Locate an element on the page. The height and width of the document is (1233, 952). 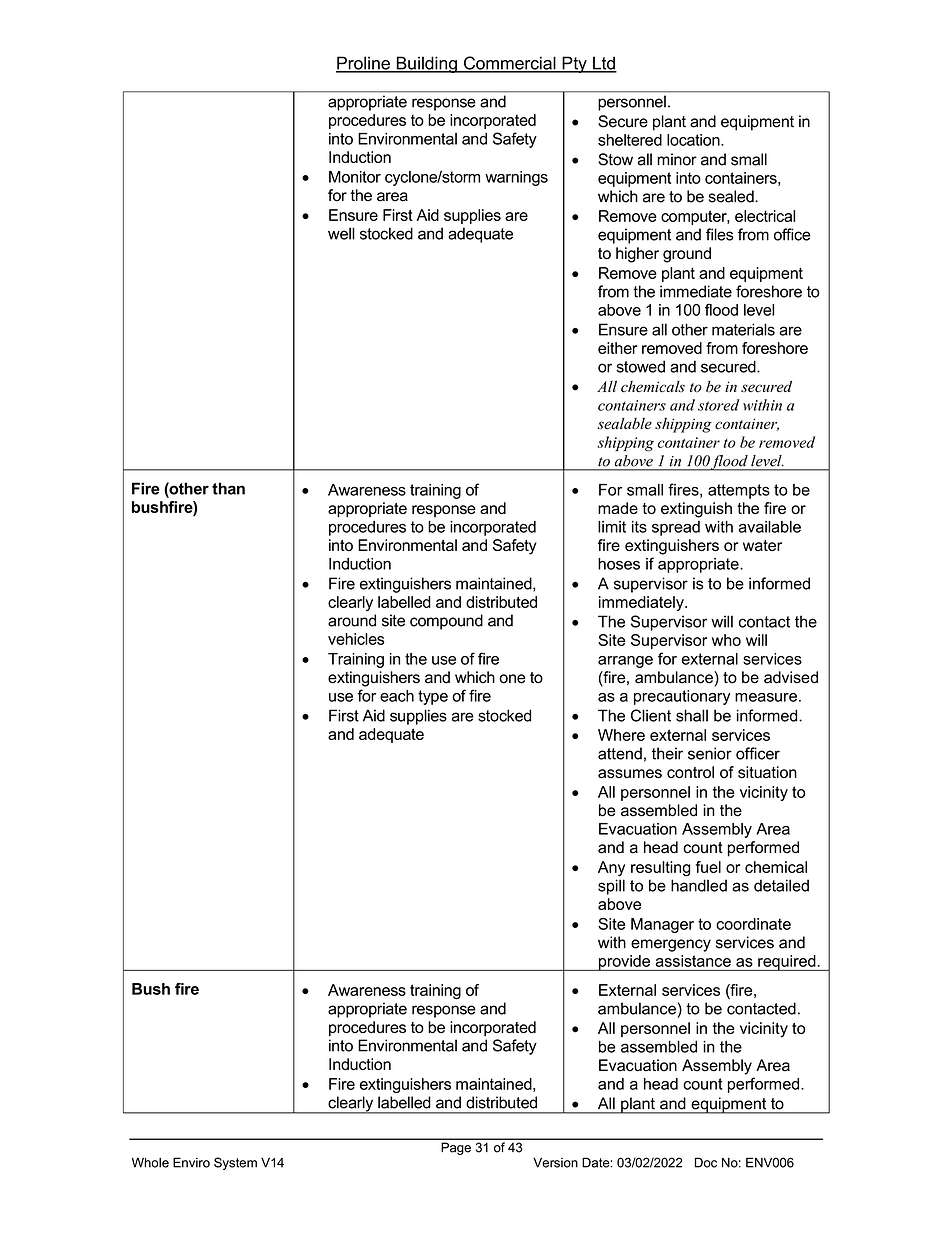
Commercial is located at coordinates (510, 64).
